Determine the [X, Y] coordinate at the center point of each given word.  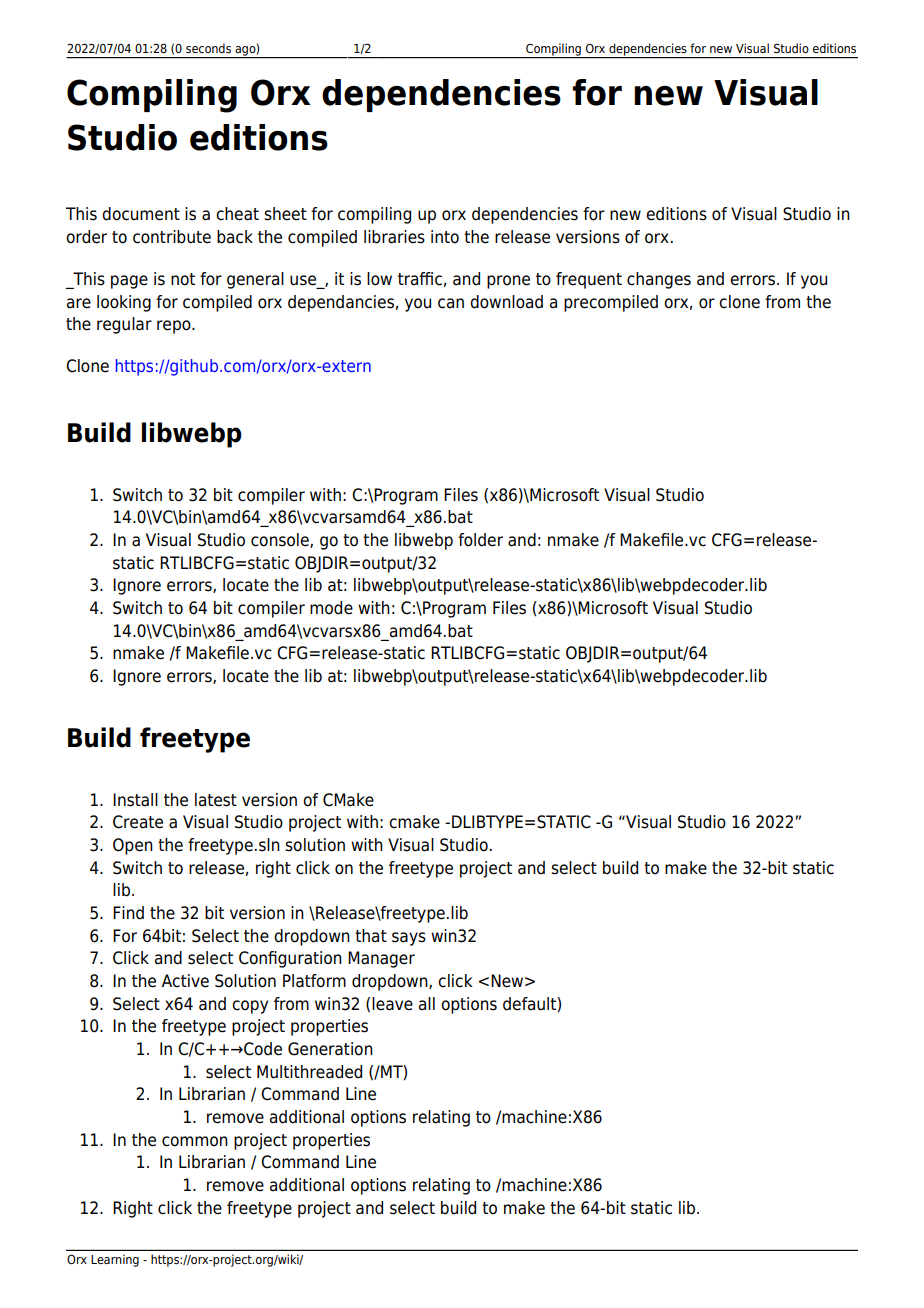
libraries [394, 237]
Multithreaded [309, 1072]
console [281, 540]
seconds [208, 48]
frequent [589, 280]
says [409, 939]
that [371, 936]
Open [133, 846]
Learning [115, 1260]
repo [175, 327]
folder [480, 540]
